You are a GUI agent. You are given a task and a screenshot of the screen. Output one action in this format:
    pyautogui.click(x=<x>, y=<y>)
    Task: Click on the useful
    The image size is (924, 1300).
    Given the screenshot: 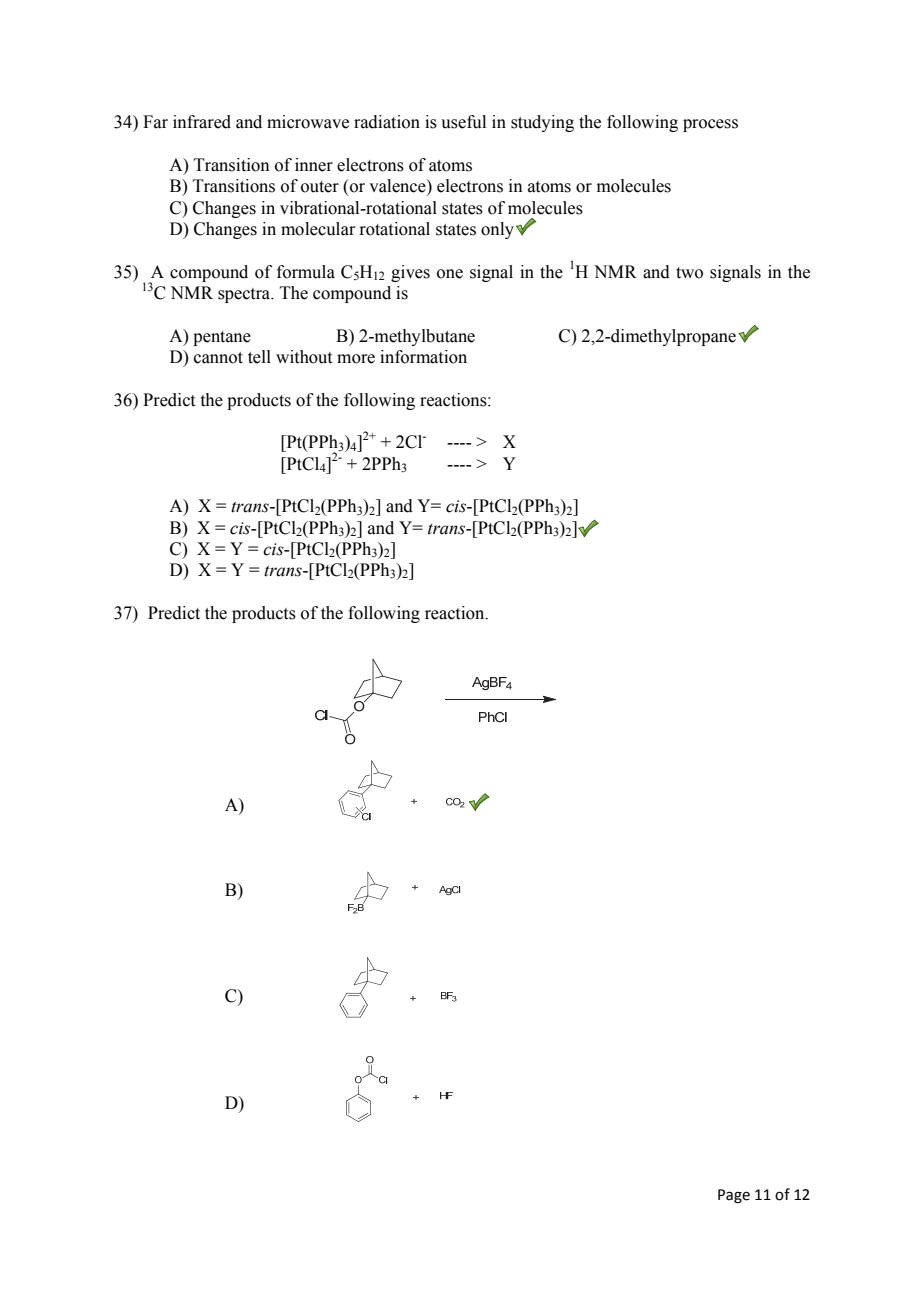 What is the action you would take?
    pyautogui.click(x=463, y=122)
